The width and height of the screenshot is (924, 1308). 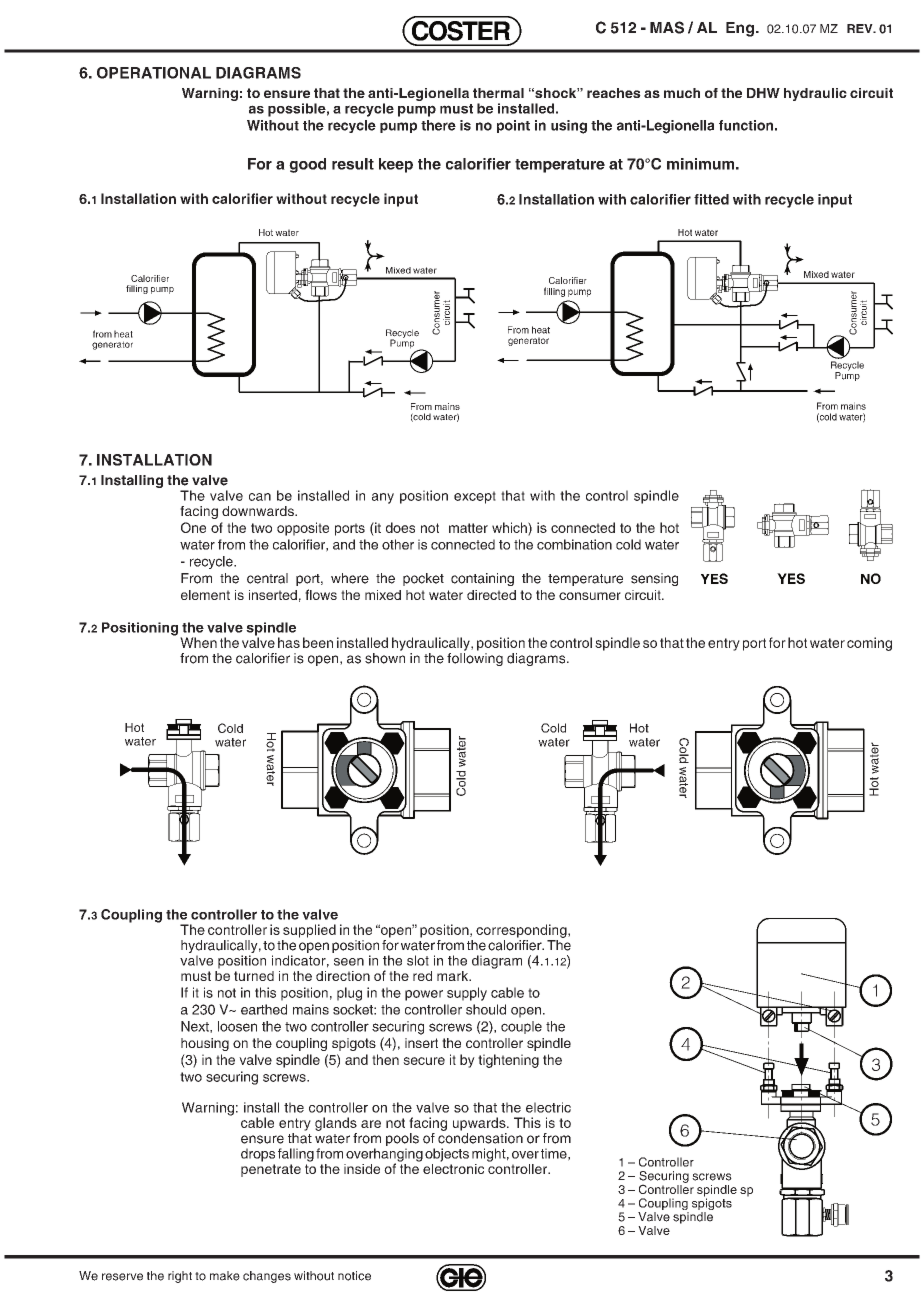 What do you see at coordinates (763, 93) in the screenshot?
I see `DHW` at bounding box center [763, 93].
